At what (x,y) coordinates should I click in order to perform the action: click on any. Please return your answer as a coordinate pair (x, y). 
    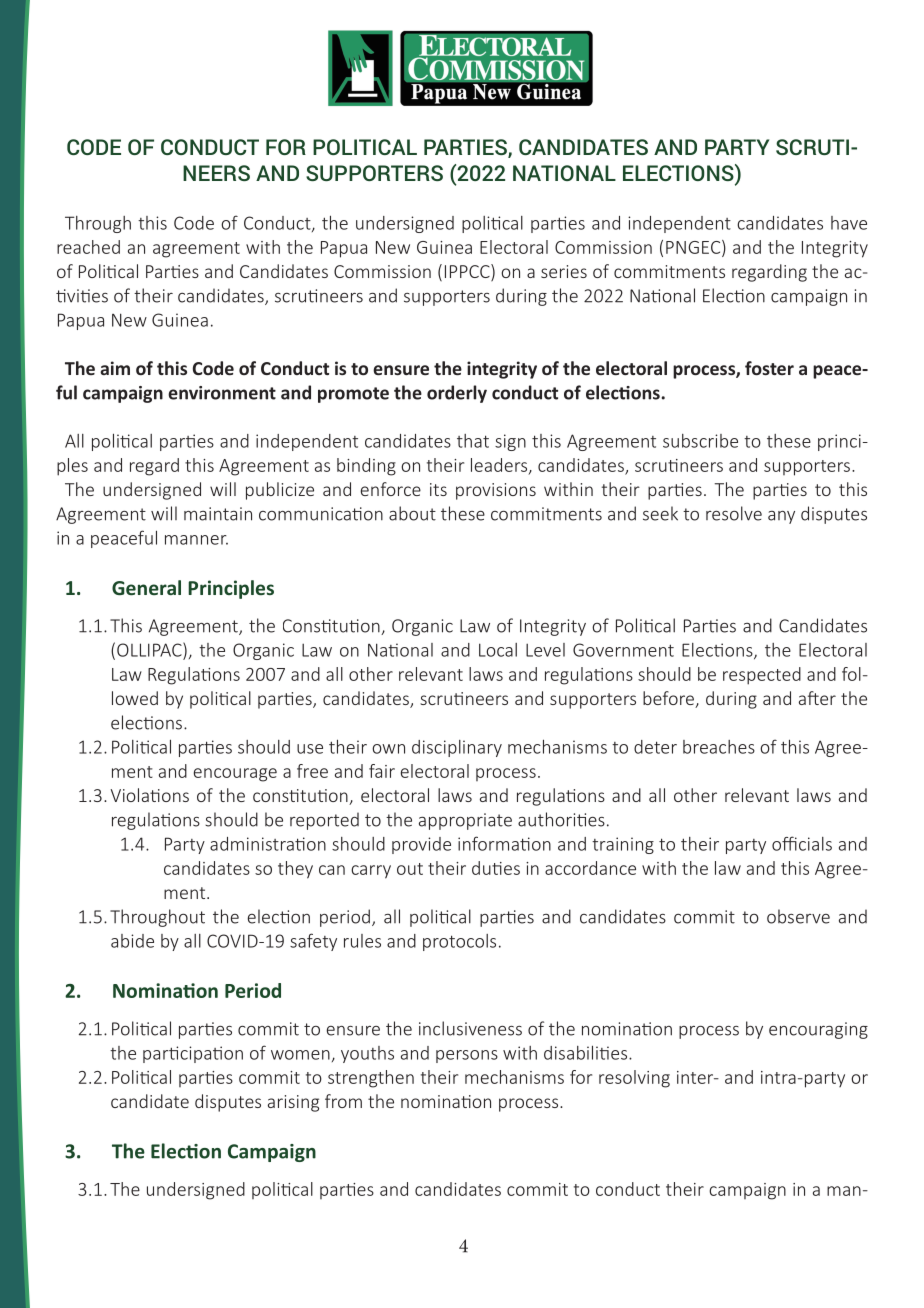
    Looking at the image, I should click on (781, 517).
